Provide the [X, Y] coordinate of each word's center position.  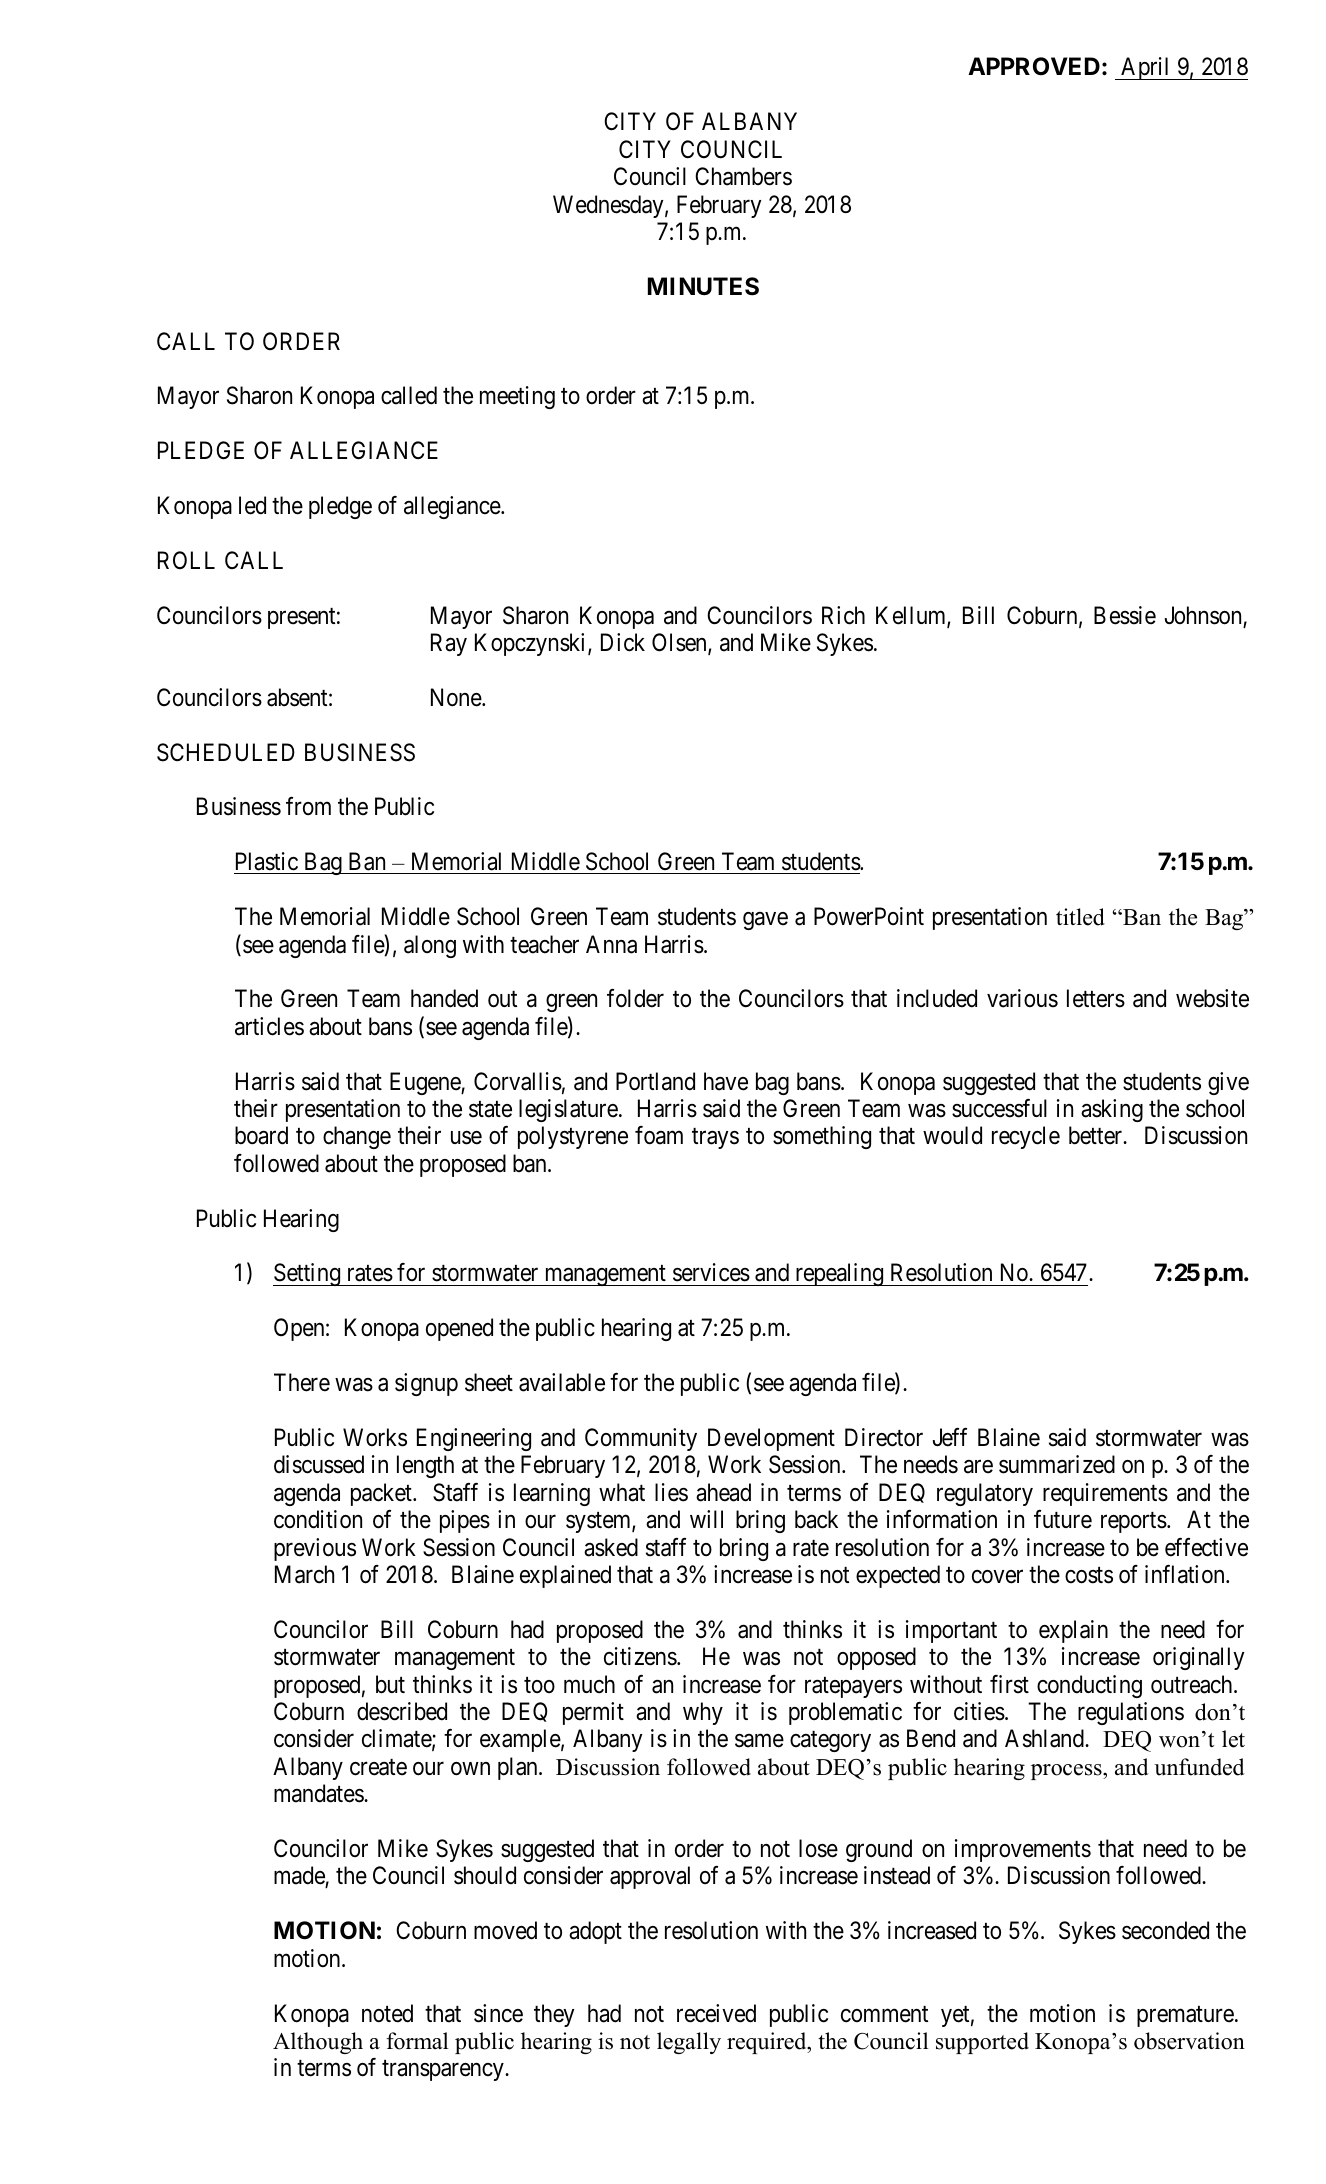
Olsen [680, 643]
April [1146, 68]
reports [1134, 1522]
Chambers [743, 176]
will [706, 1519]
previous [315, 1549]
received [716, 2013]
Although [318, 2043]
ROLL [186, 560]
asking [1112, 1110]
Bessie [1125, 615]
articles [269, 1026]
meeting [517, 397]
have [726, 1081]
